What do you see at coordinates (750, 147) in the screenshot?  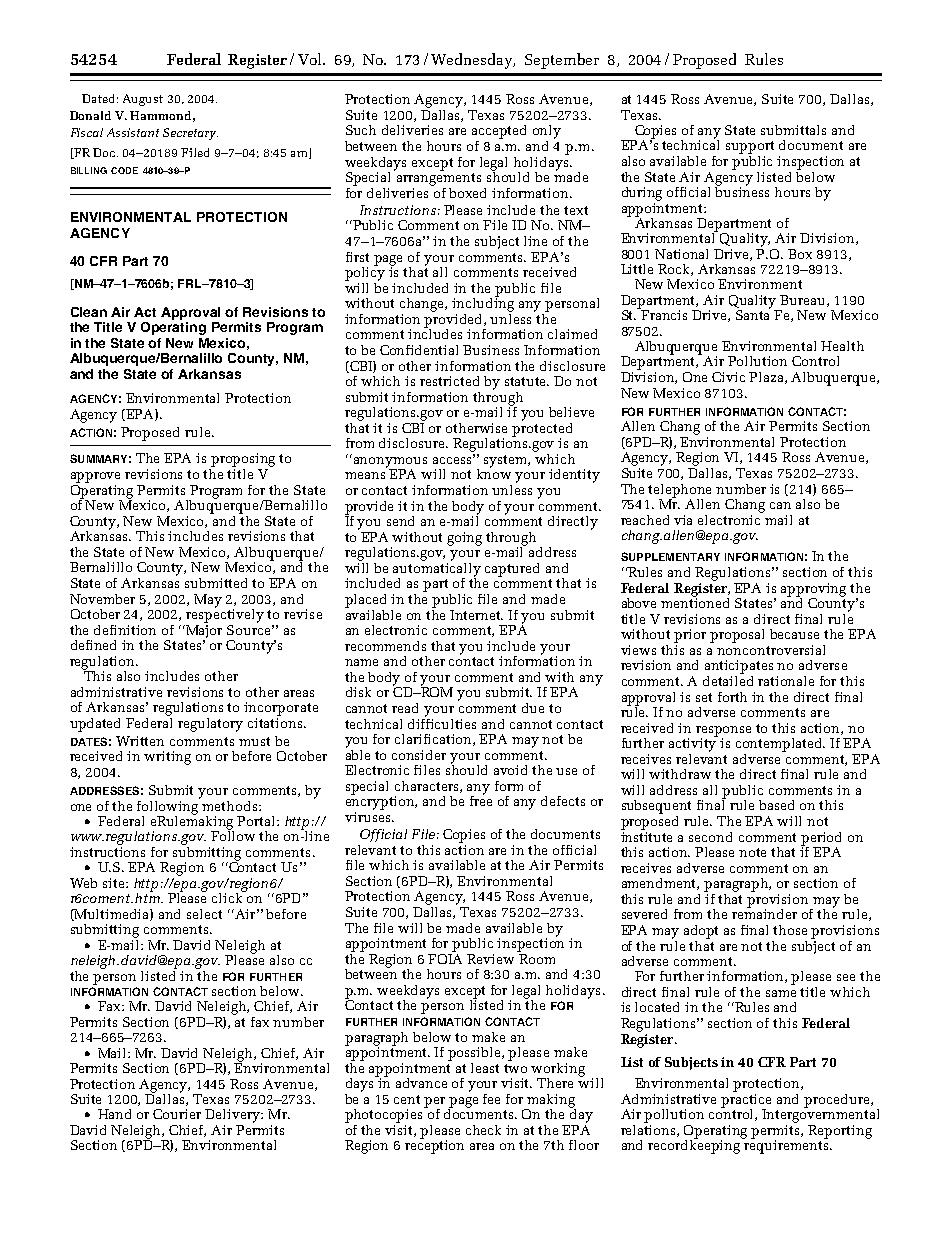 I see `support` at bounding box center [750, 147].
